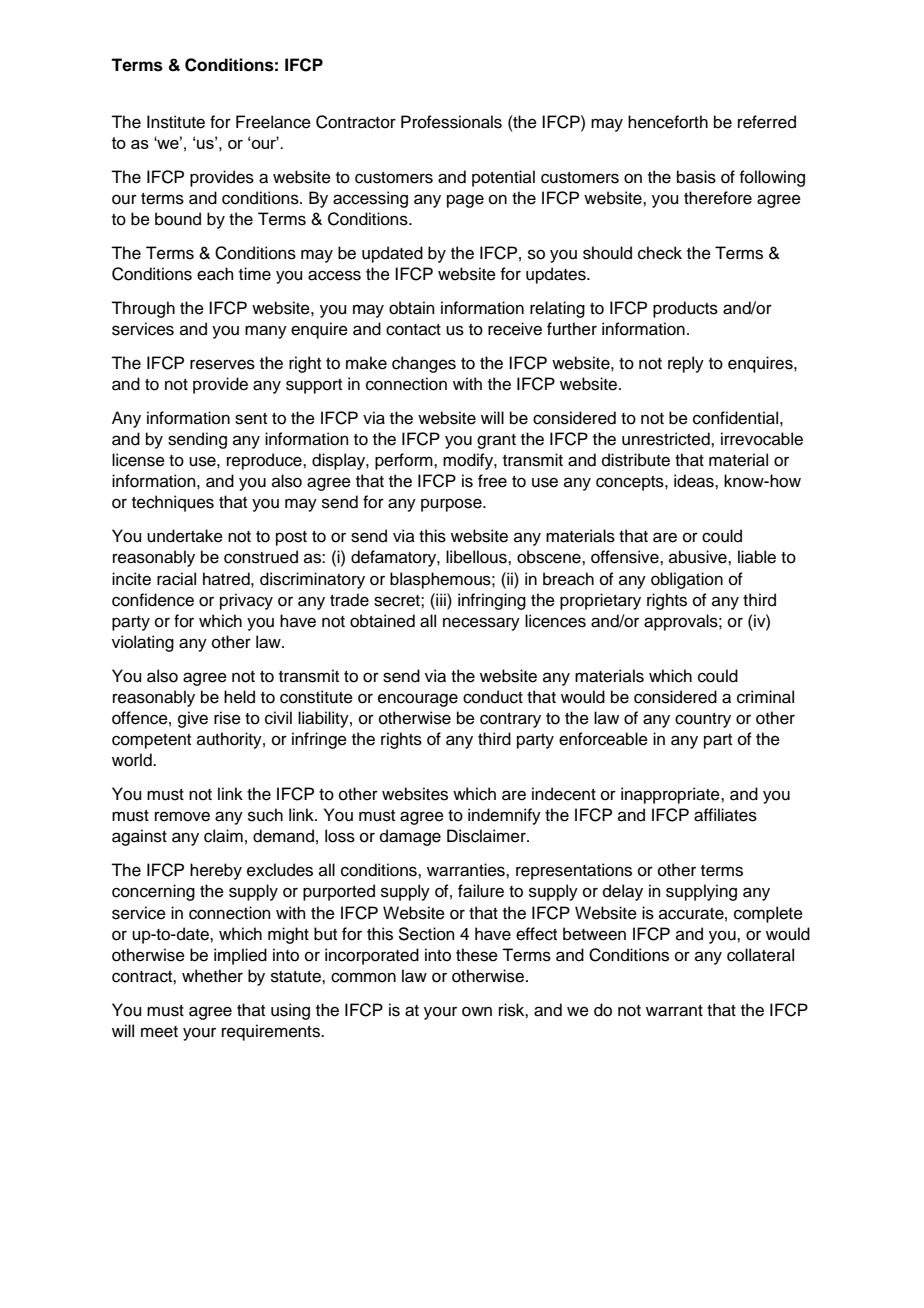 The image size is (924, 1308). What do you see at coordinates (696, 177) in the page?
I see `basis` at bounding box center [696, 177].
